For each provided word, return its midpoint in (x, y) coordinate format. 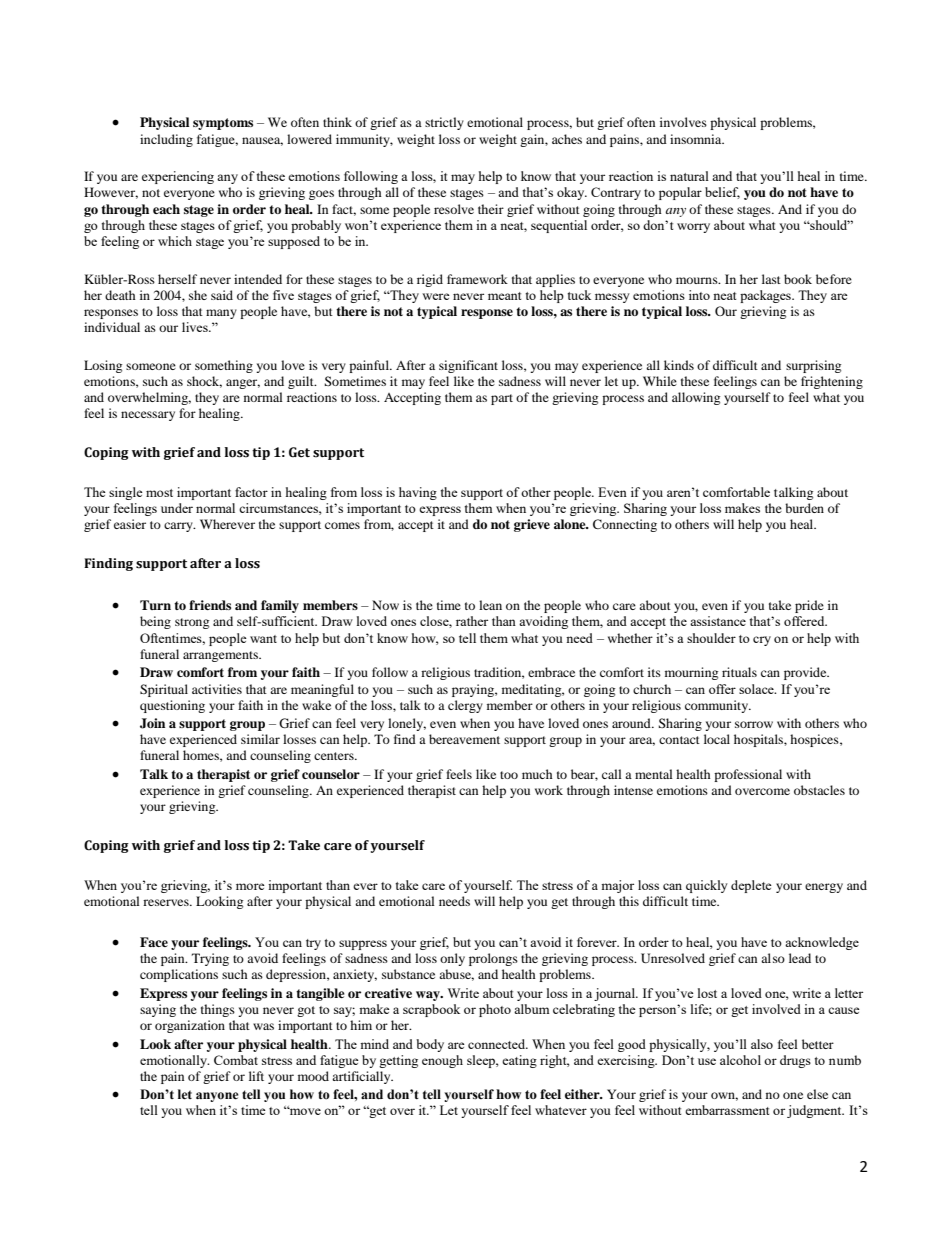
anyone (217, 1097)
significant (468, 366)
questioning (172, 706)
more (250, 886)
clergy (465, 706)
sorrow (754, 724)
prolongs (493, 959)
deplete (751, 886)
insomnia (697, 139)
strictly (444, 123)
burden (804, 508)
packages (766, 296)
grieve (532, 525)
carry (179, 527)
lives (196, 327)
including (166, 140)
